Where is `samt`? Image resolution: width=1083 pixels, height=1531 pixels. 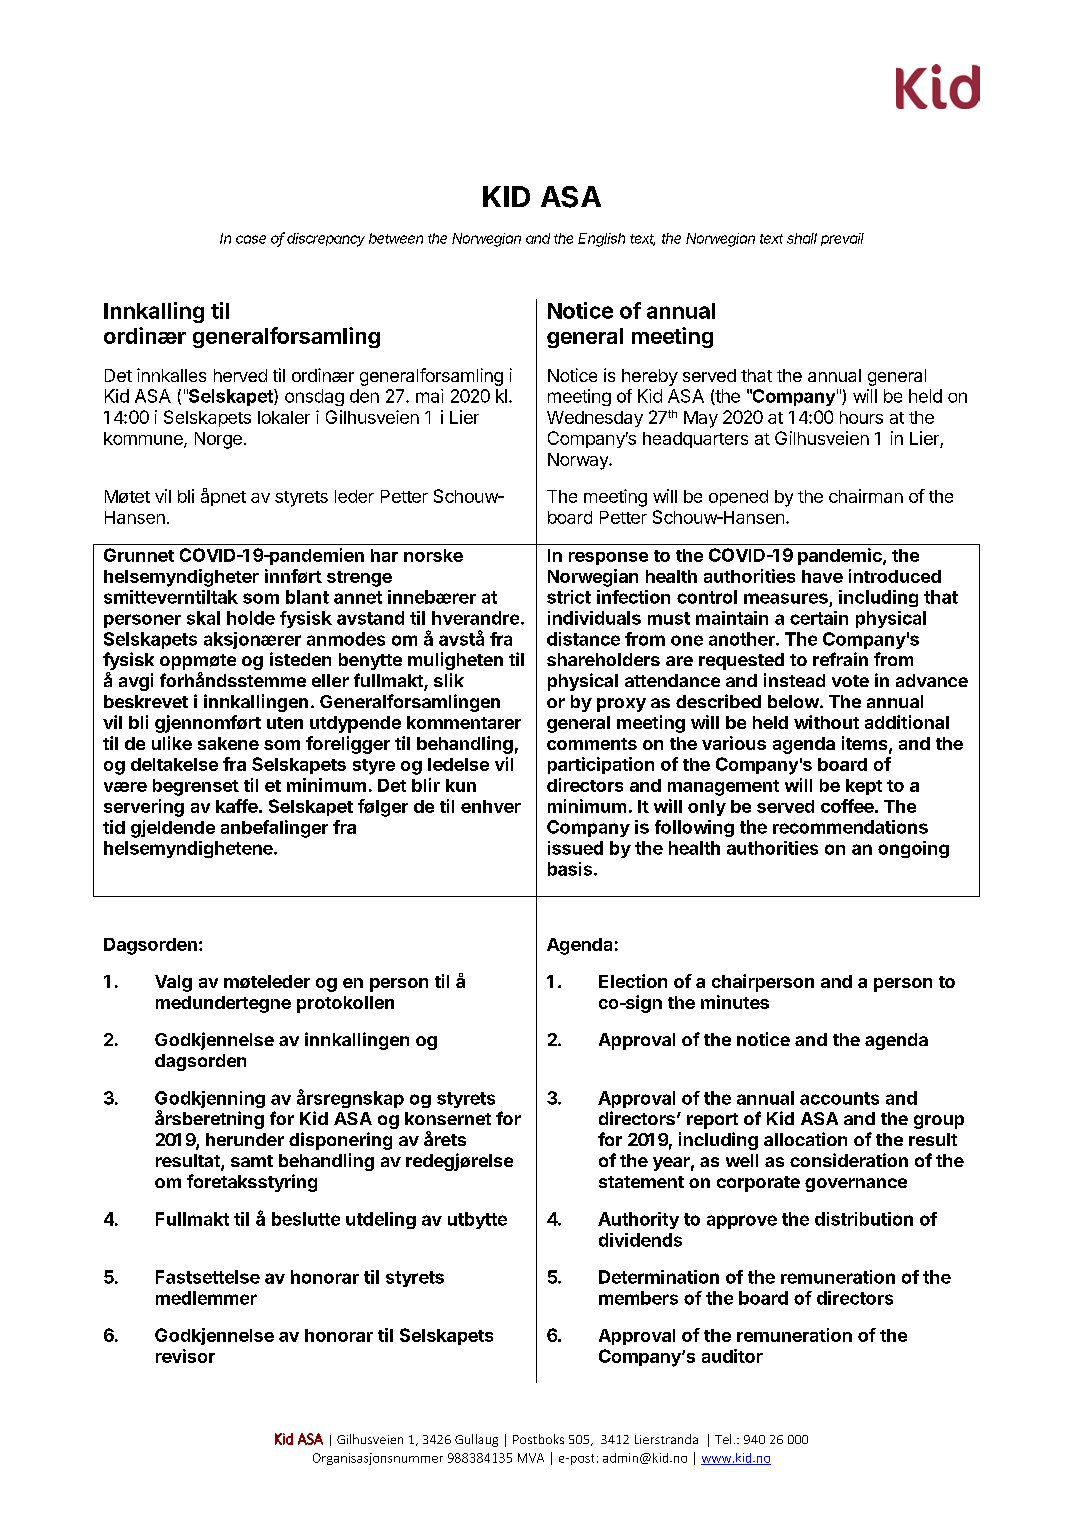 samt is located at coordinates (252, 1161).
